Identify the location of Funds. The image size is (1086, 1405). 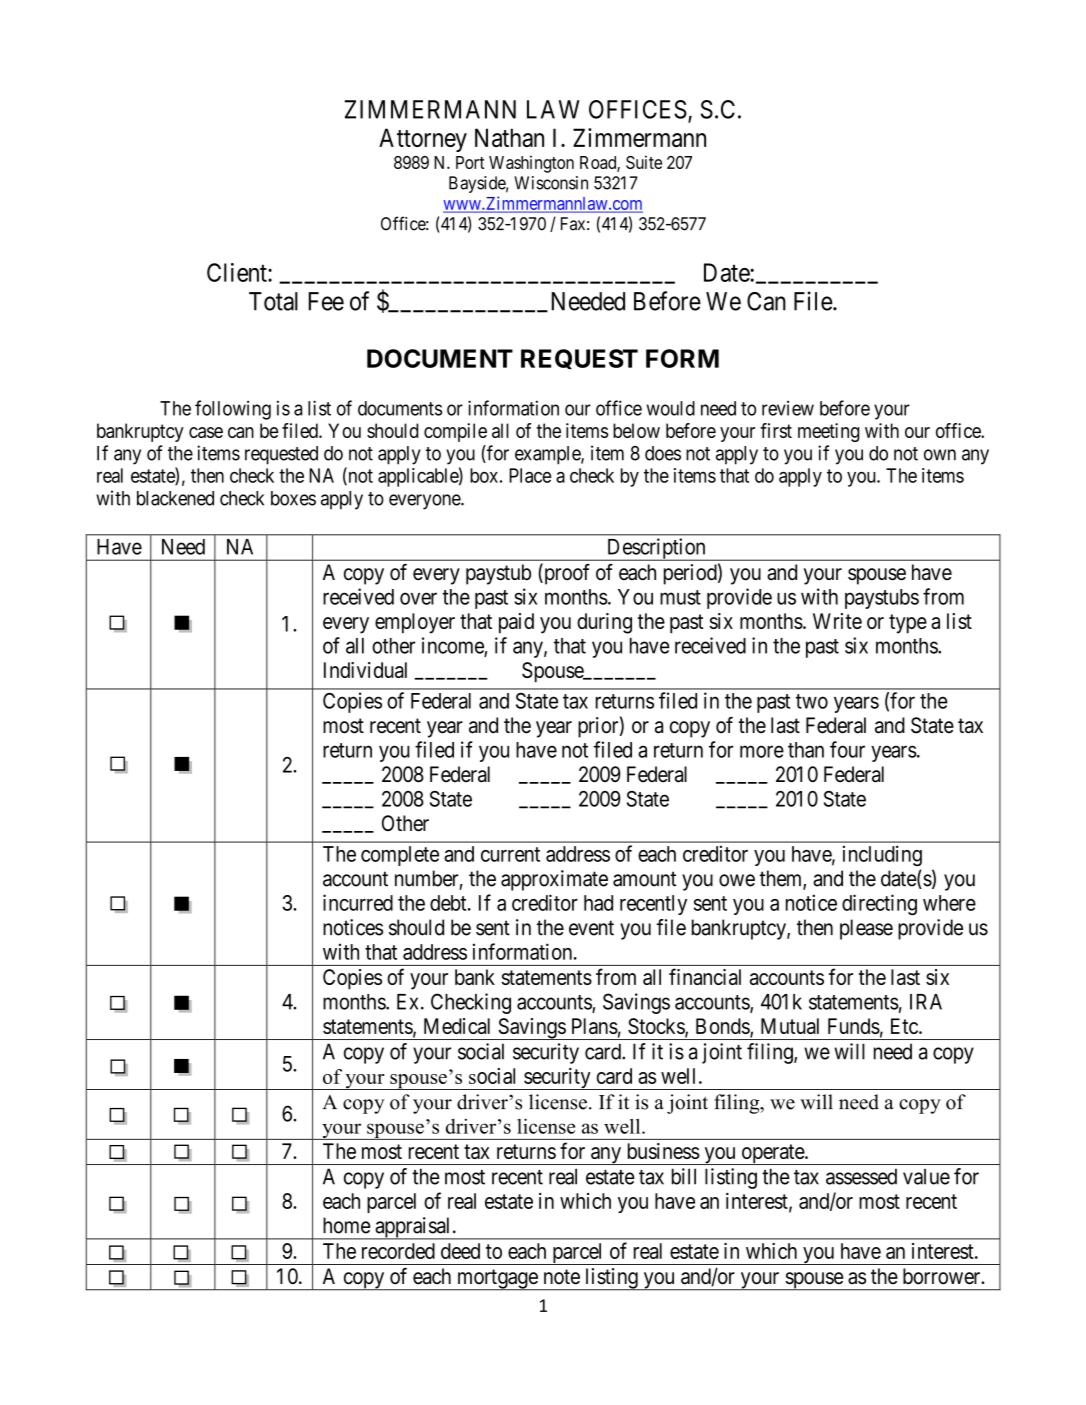
(854, 1026).
